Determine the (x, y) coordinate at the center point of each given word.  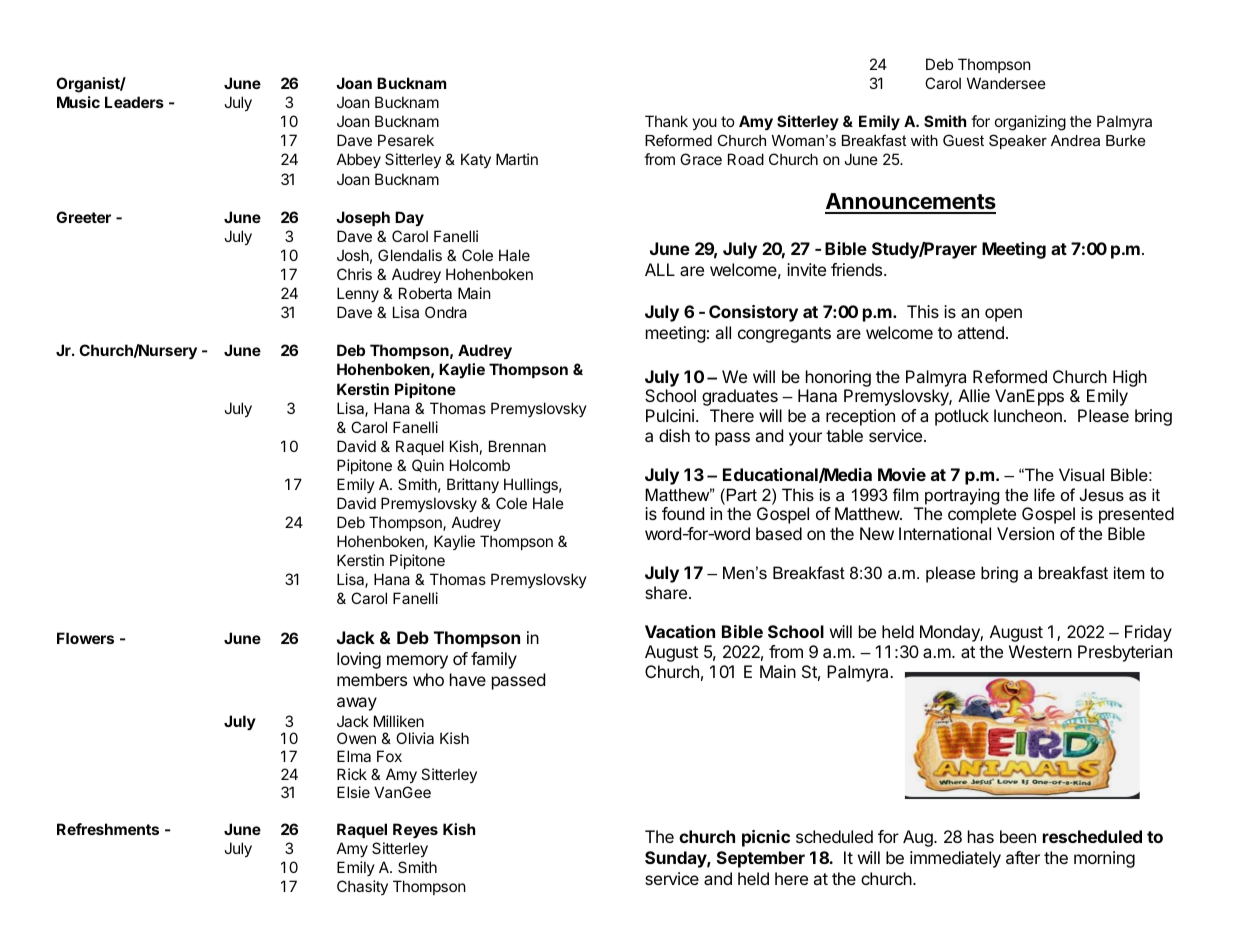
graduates (740, 397)
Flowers (85, 638)
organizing (1030, 123)
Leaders (134, 102)
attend (981, 332)
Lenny (358, 294)
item (1129, 572)
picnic (766, 838)
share (666, 592)
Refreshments (108, 829)
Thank (666, 121)
